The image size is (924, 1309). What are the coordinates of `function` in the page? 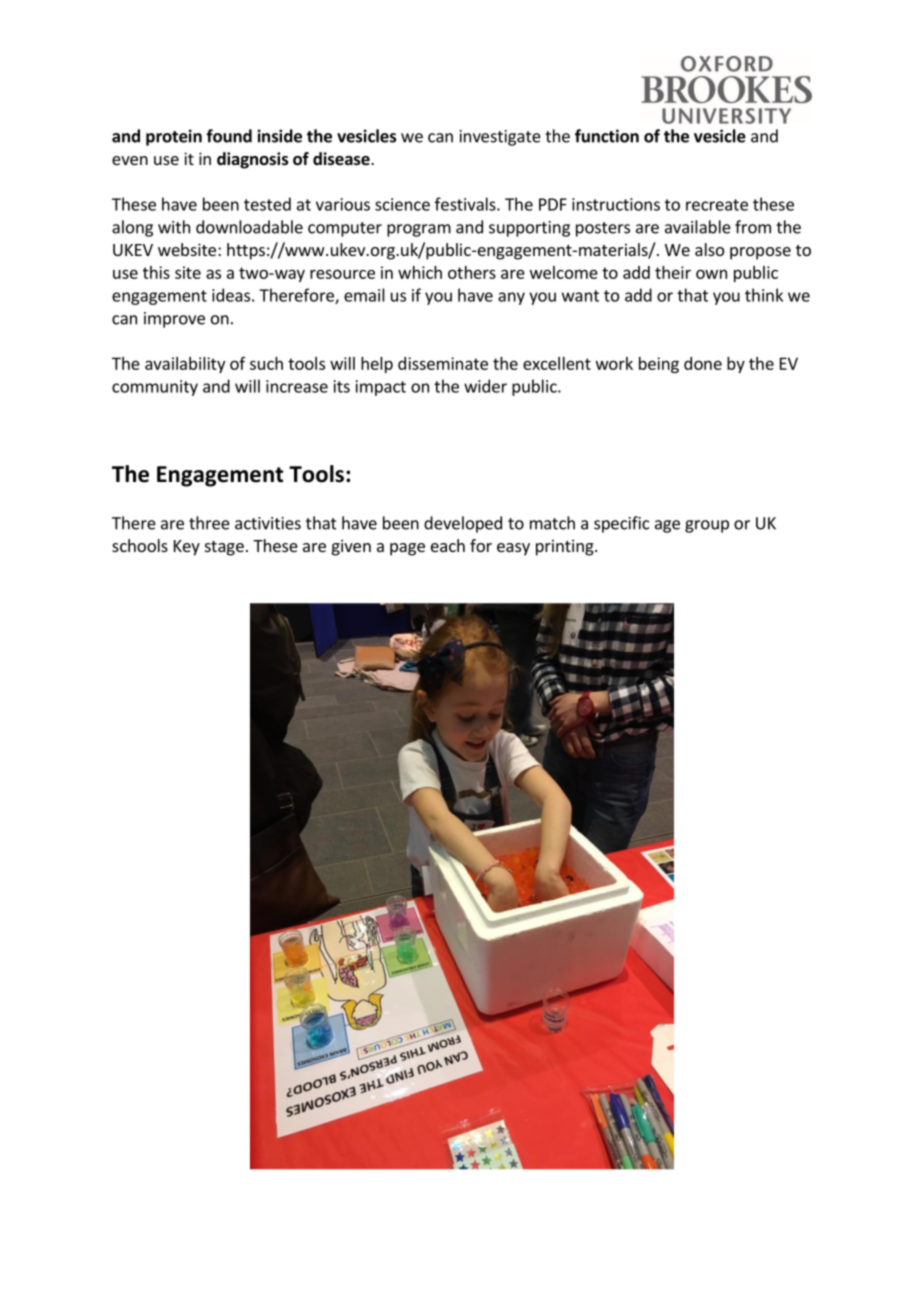 It's located at (607, 136).
